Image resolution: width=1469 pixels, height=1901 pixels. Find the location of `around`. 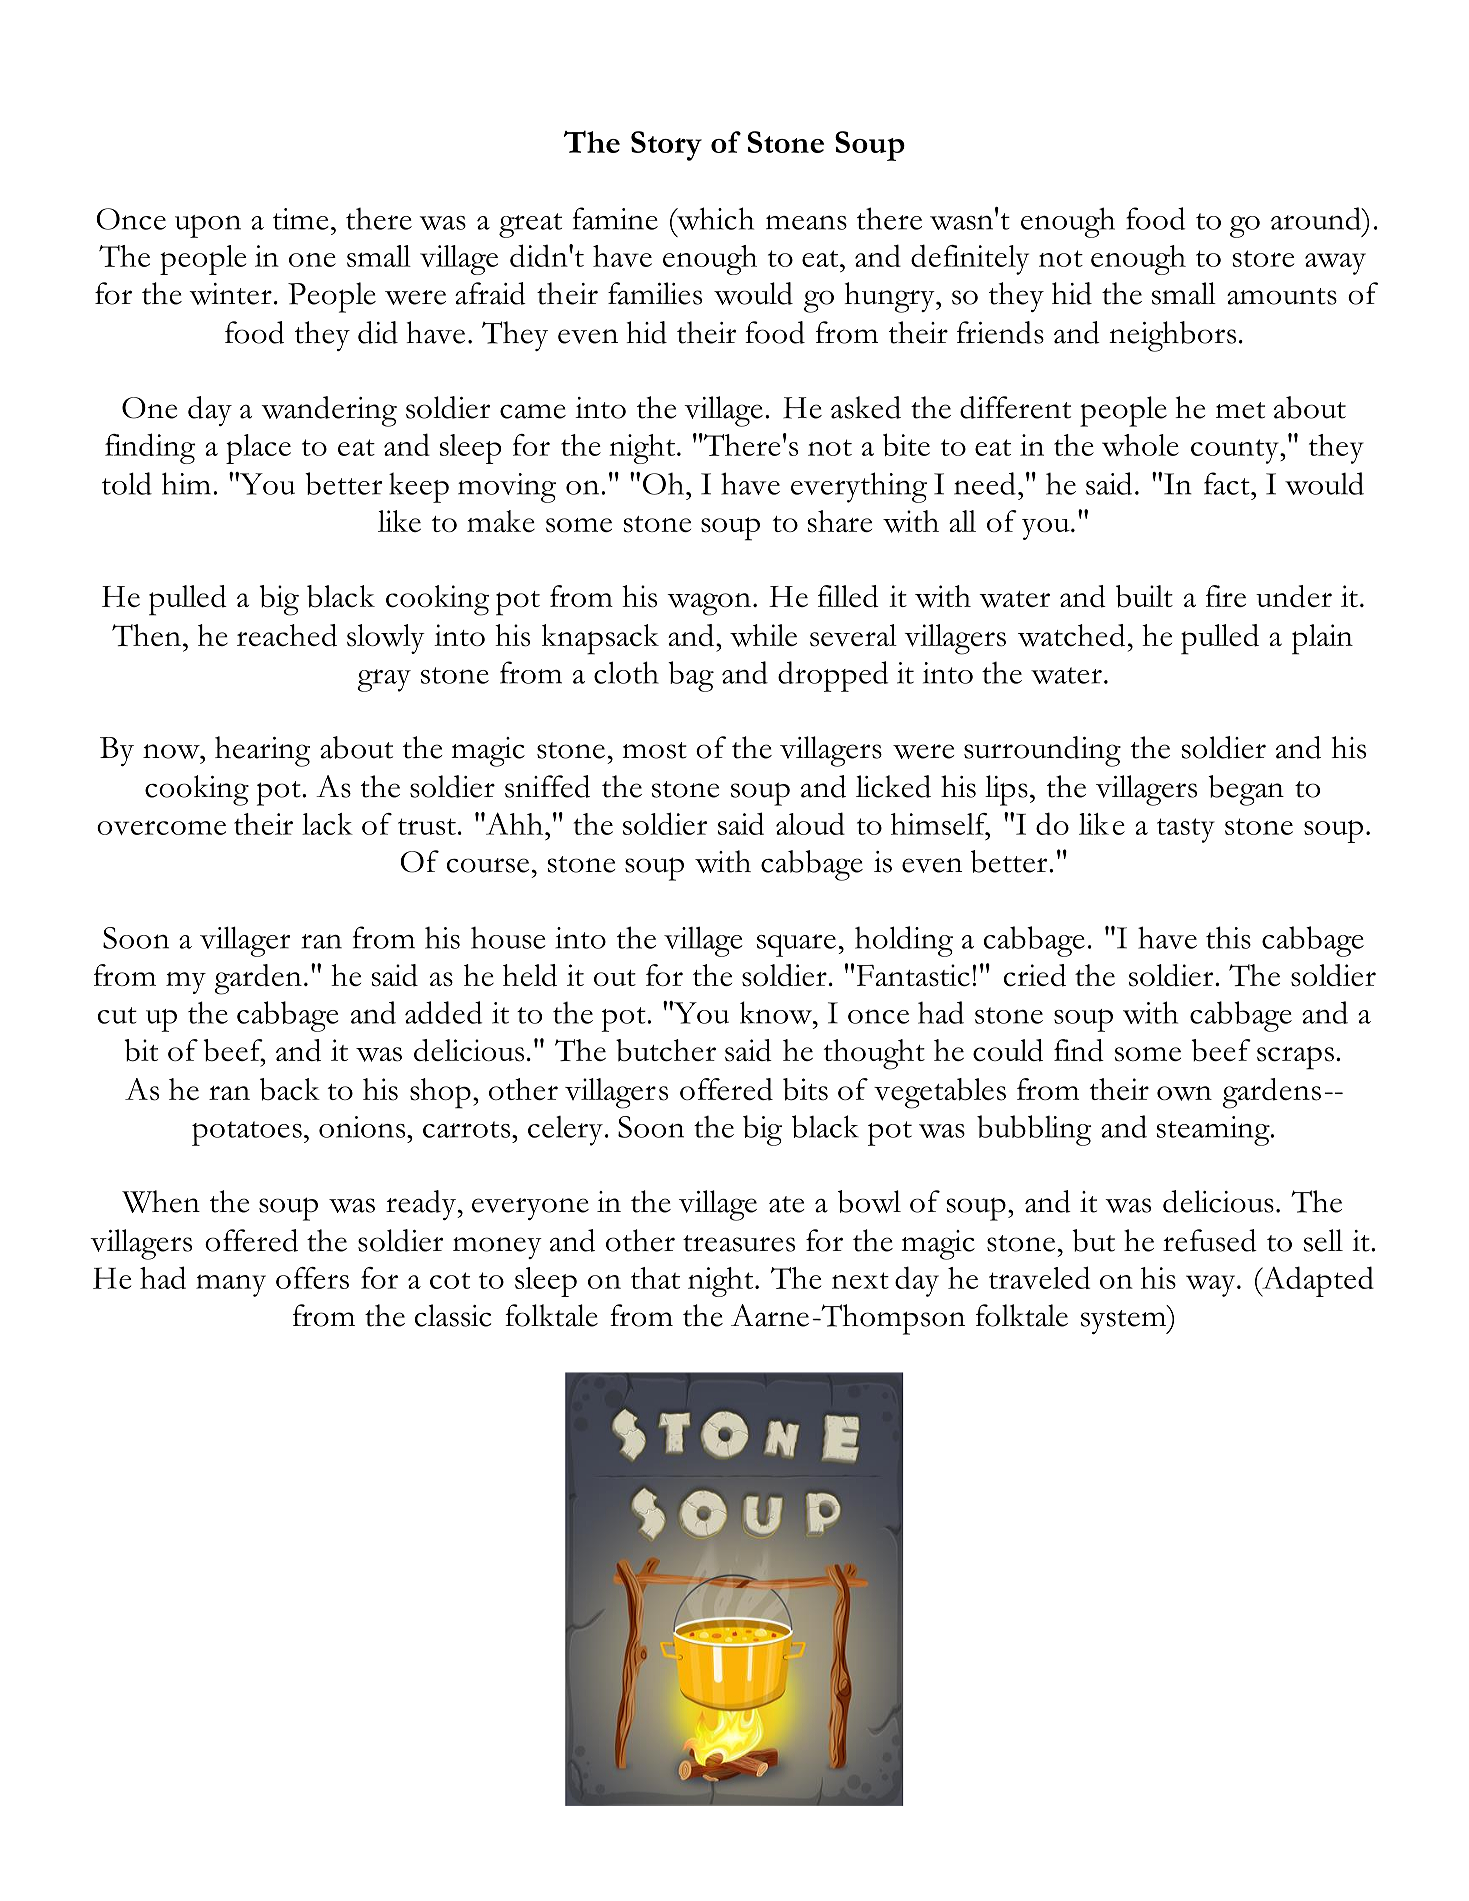

around is located at coordinates (1317, 218).
